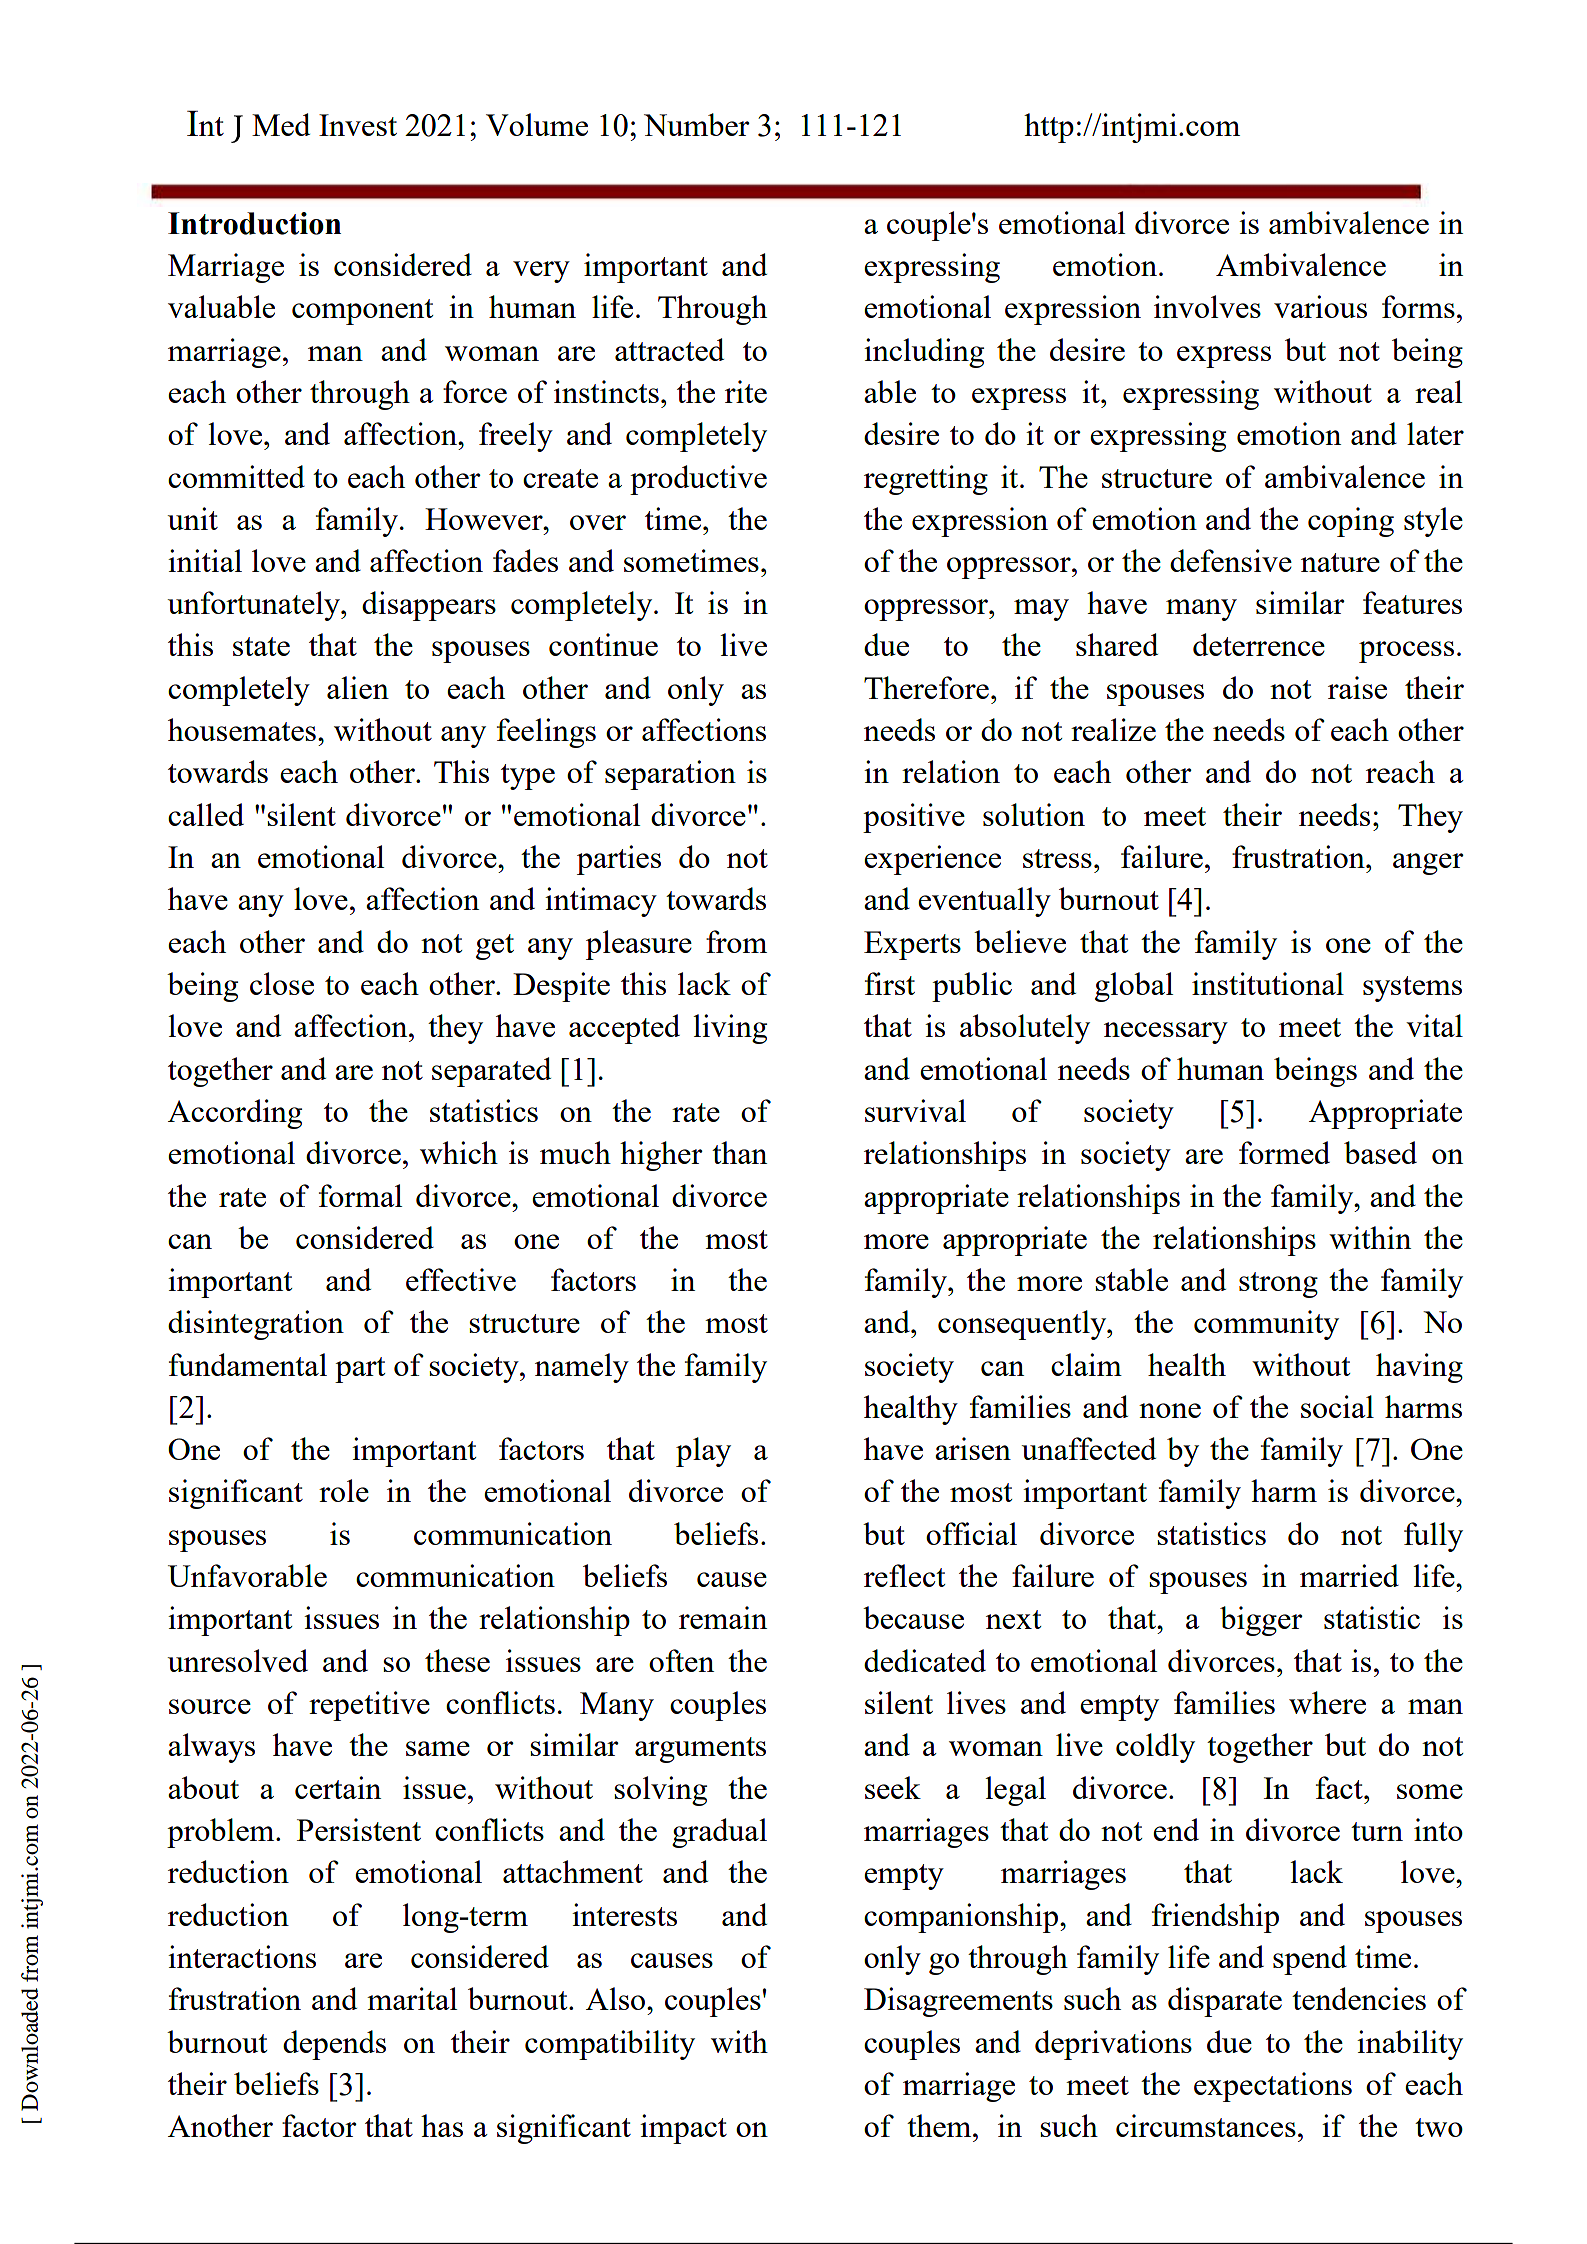 This image has height=2244, width=1587. I want to click on where, so click(1327, 1702).
